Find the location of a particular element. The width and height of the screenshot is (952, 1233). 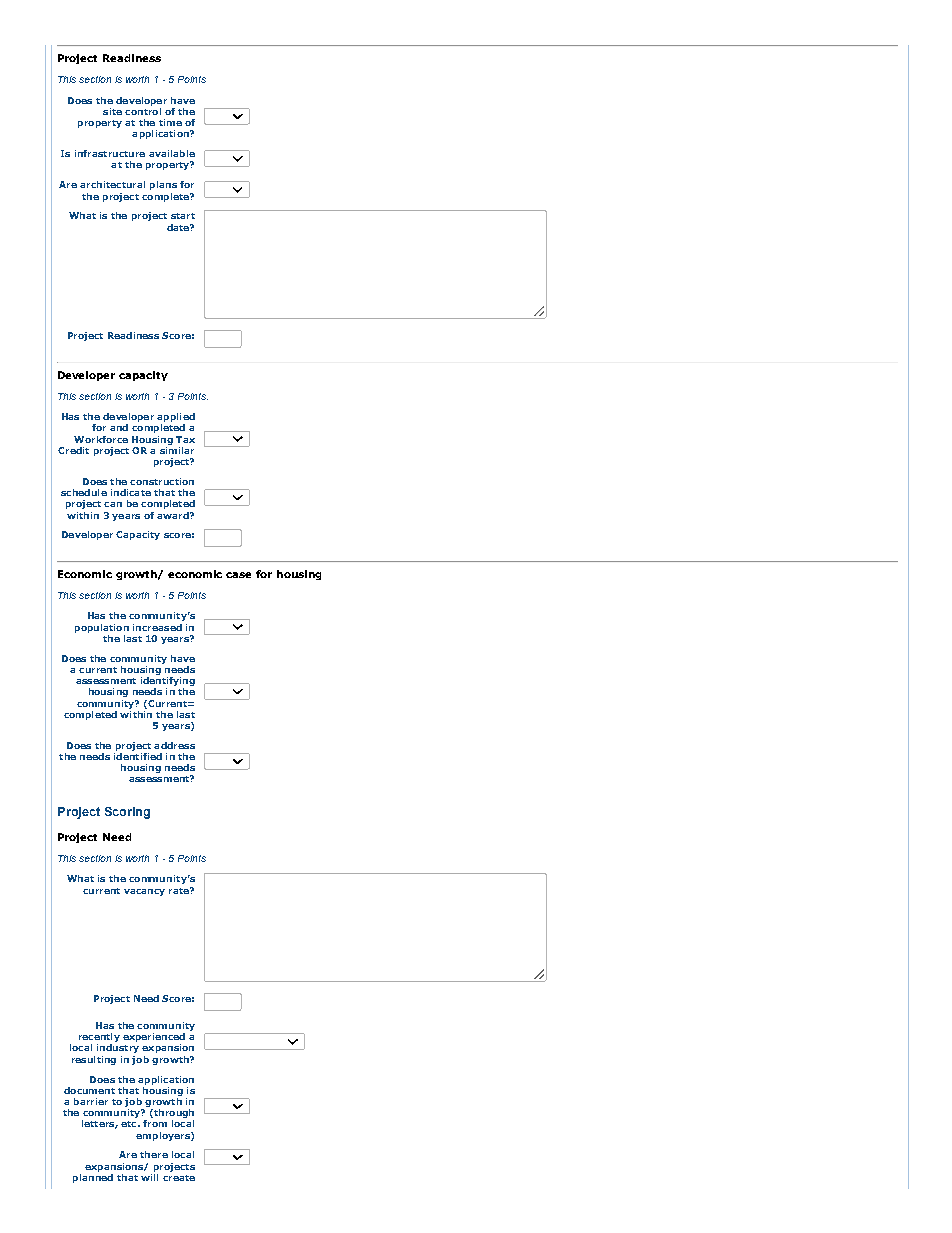

planned is located at coordinates (93, 1177).
